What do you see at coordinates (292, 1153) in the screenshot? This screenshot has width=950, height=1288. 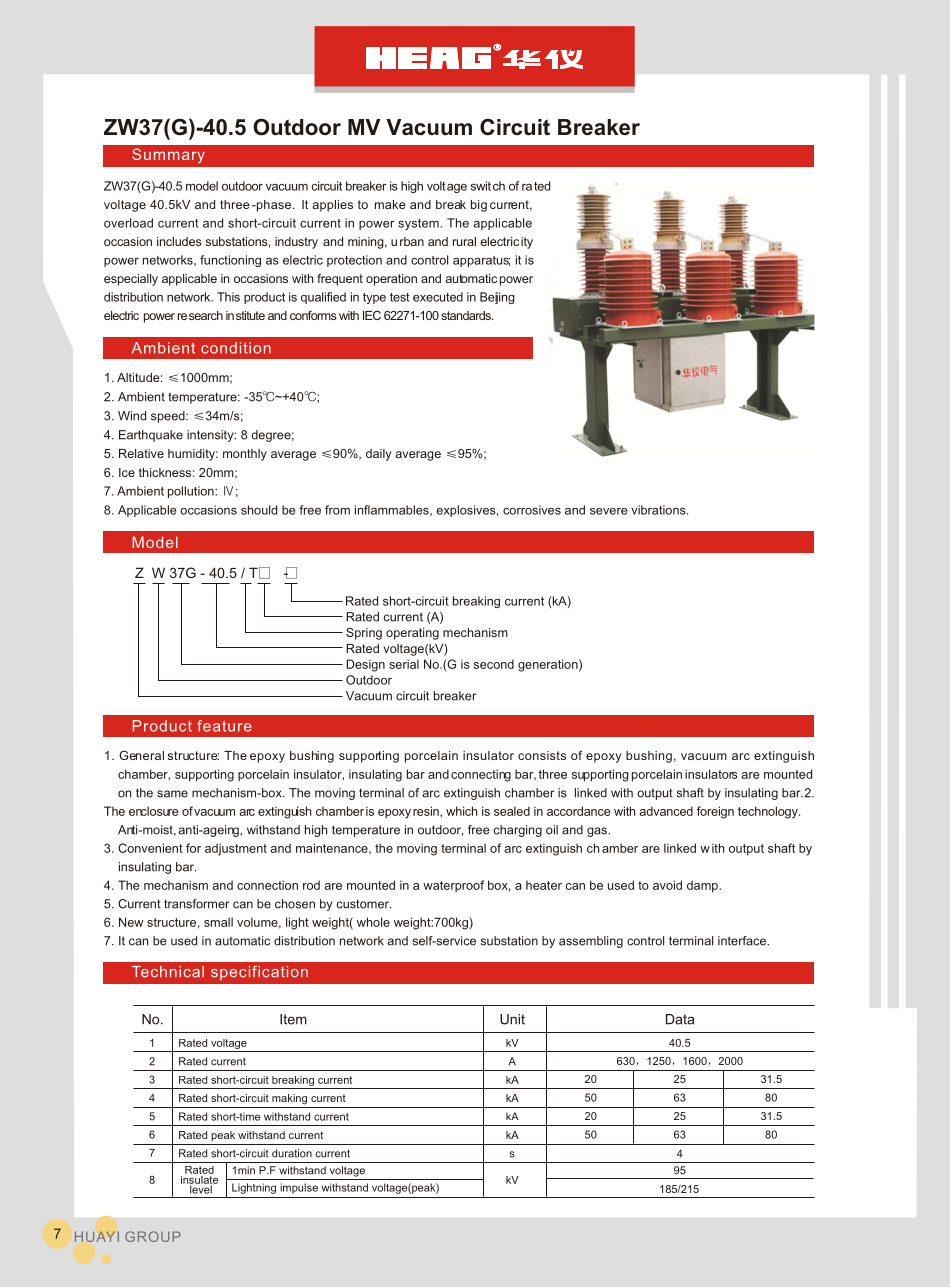 I see `duration` at bounding box center [292, 1153].
